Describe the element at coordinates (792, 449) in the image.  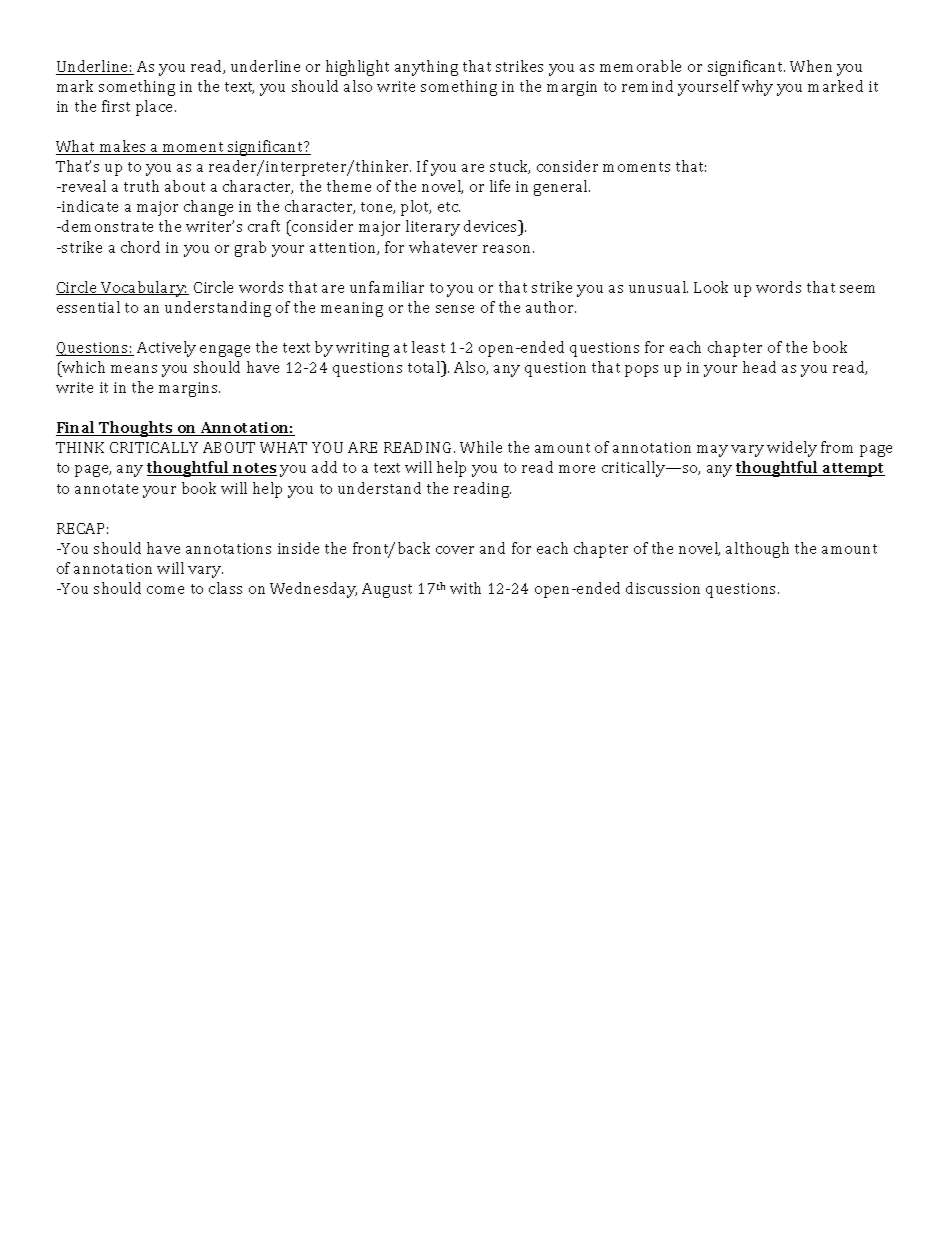
I see `widely` at that location.
